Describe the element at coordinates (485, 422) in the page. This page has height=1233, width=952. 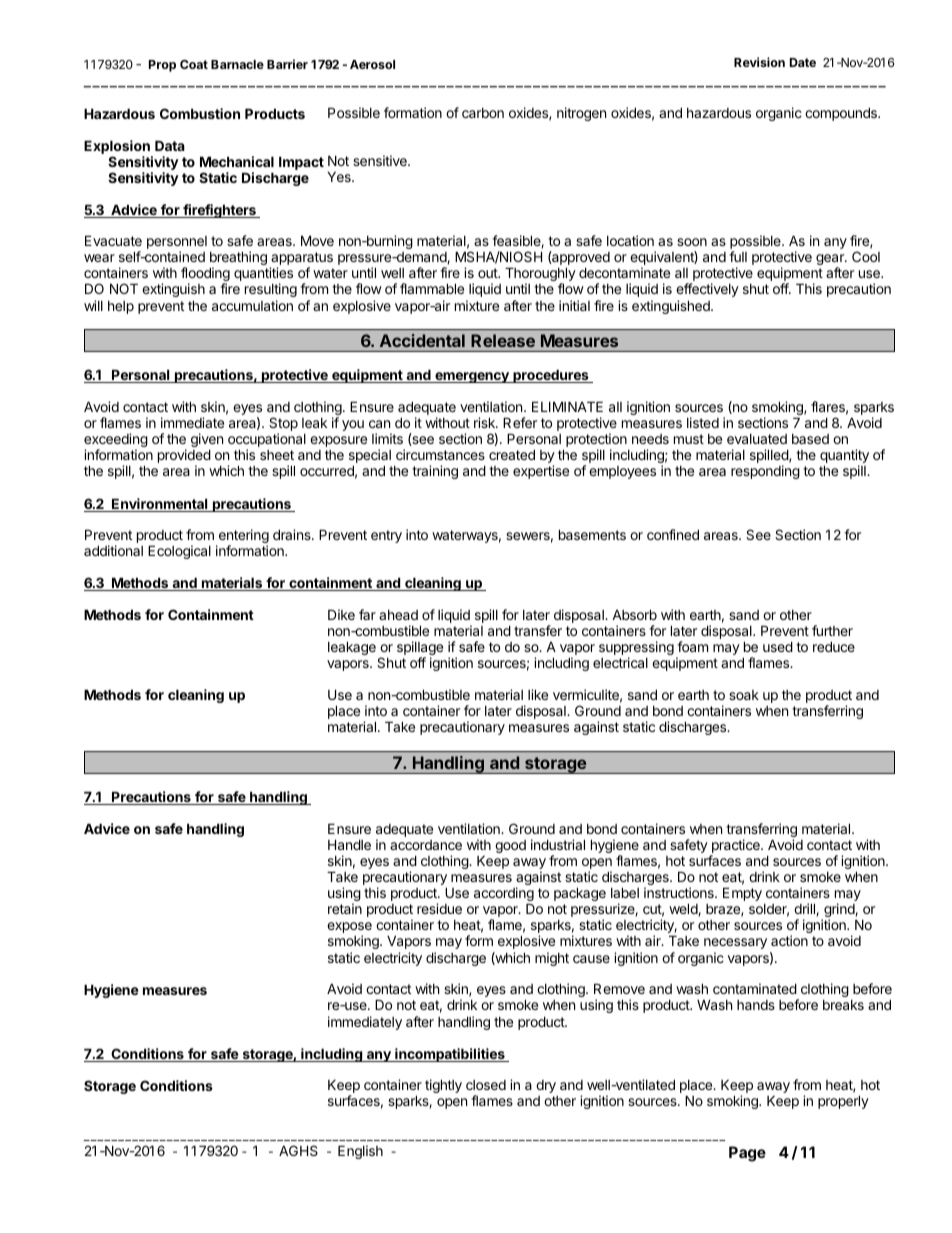
I see `risk` at that location.
